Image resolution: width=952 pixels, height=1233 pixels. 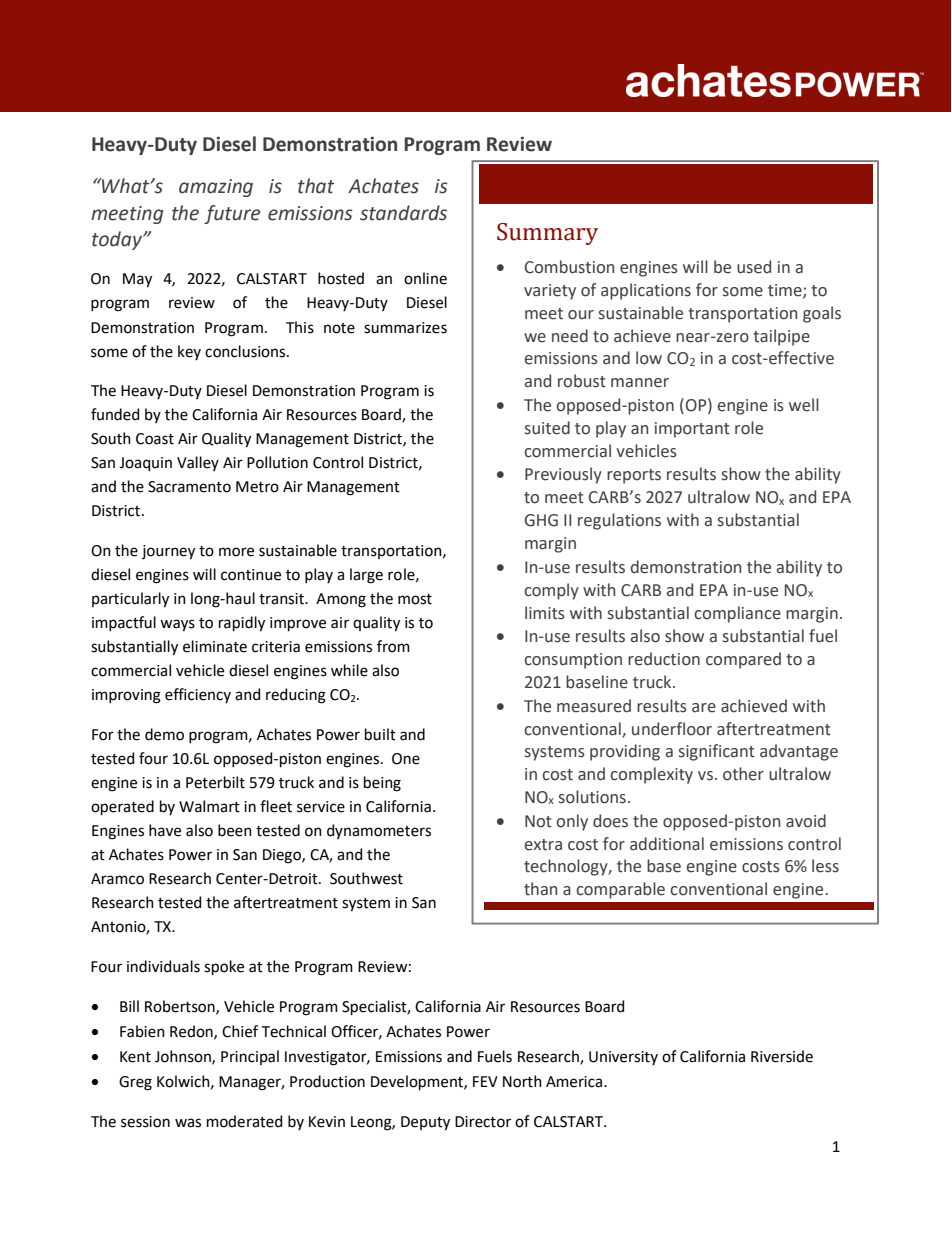 I want to click on FEV, so click(x=485, y=1081).
